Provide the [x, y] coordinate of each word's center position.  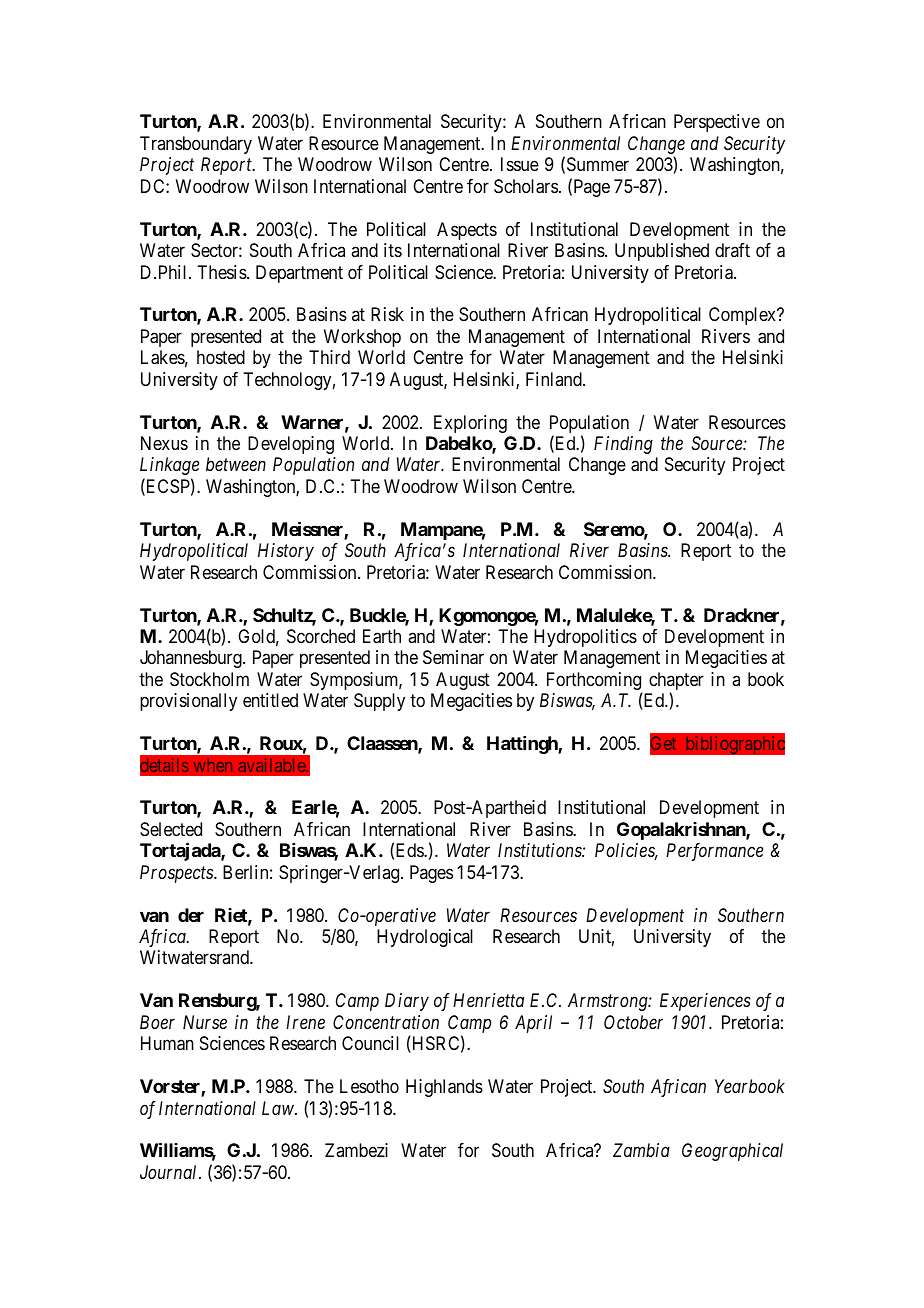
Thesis [222, 272]
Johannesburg [192, 659]
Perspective [717, 123]
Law [279, 1108]
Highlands [444, 1088]
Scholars [526, 186]
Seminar [453, 657]
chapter [676, 682]
